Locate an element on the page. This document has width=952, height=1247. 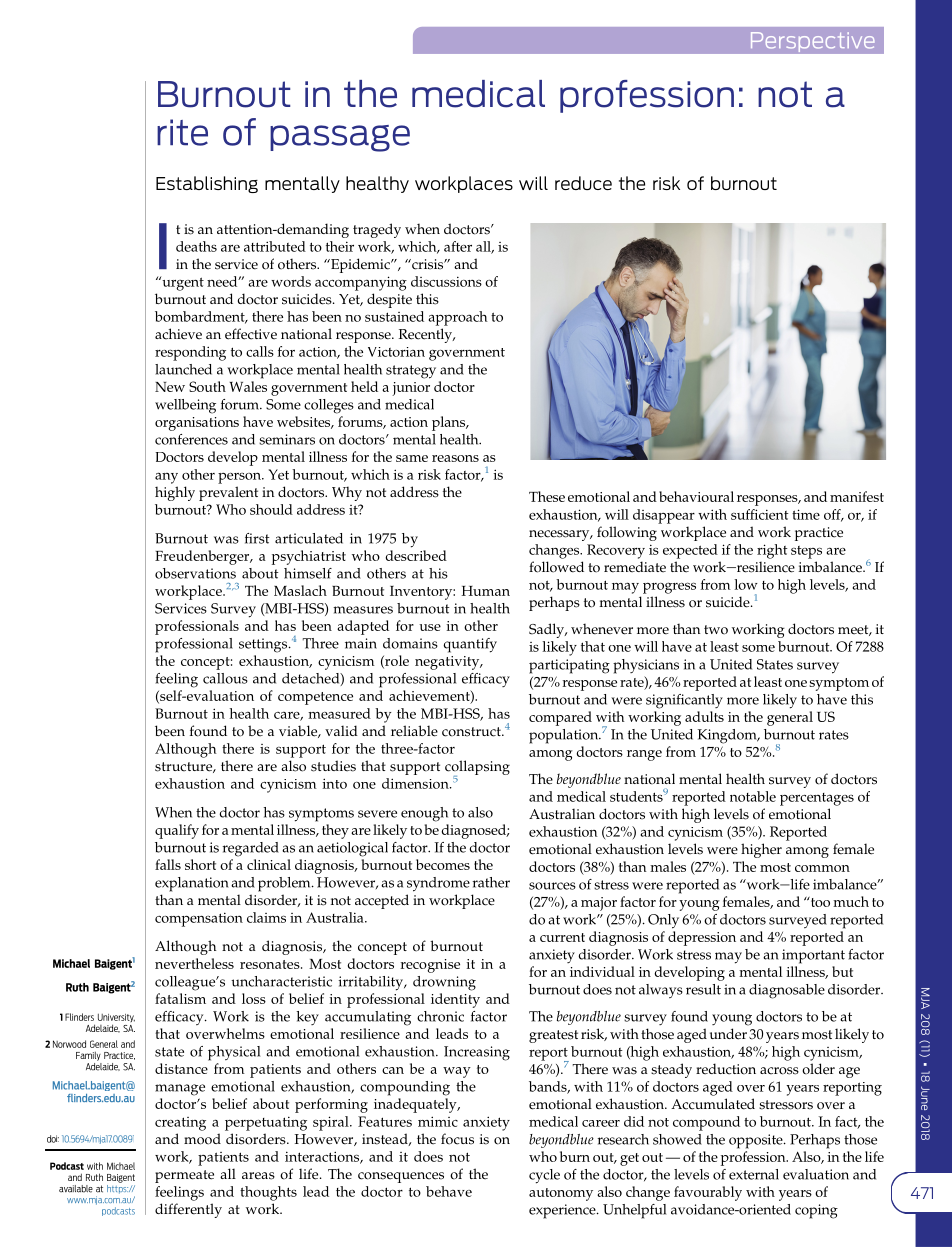
quantify is located at coordinates (470, 645).
